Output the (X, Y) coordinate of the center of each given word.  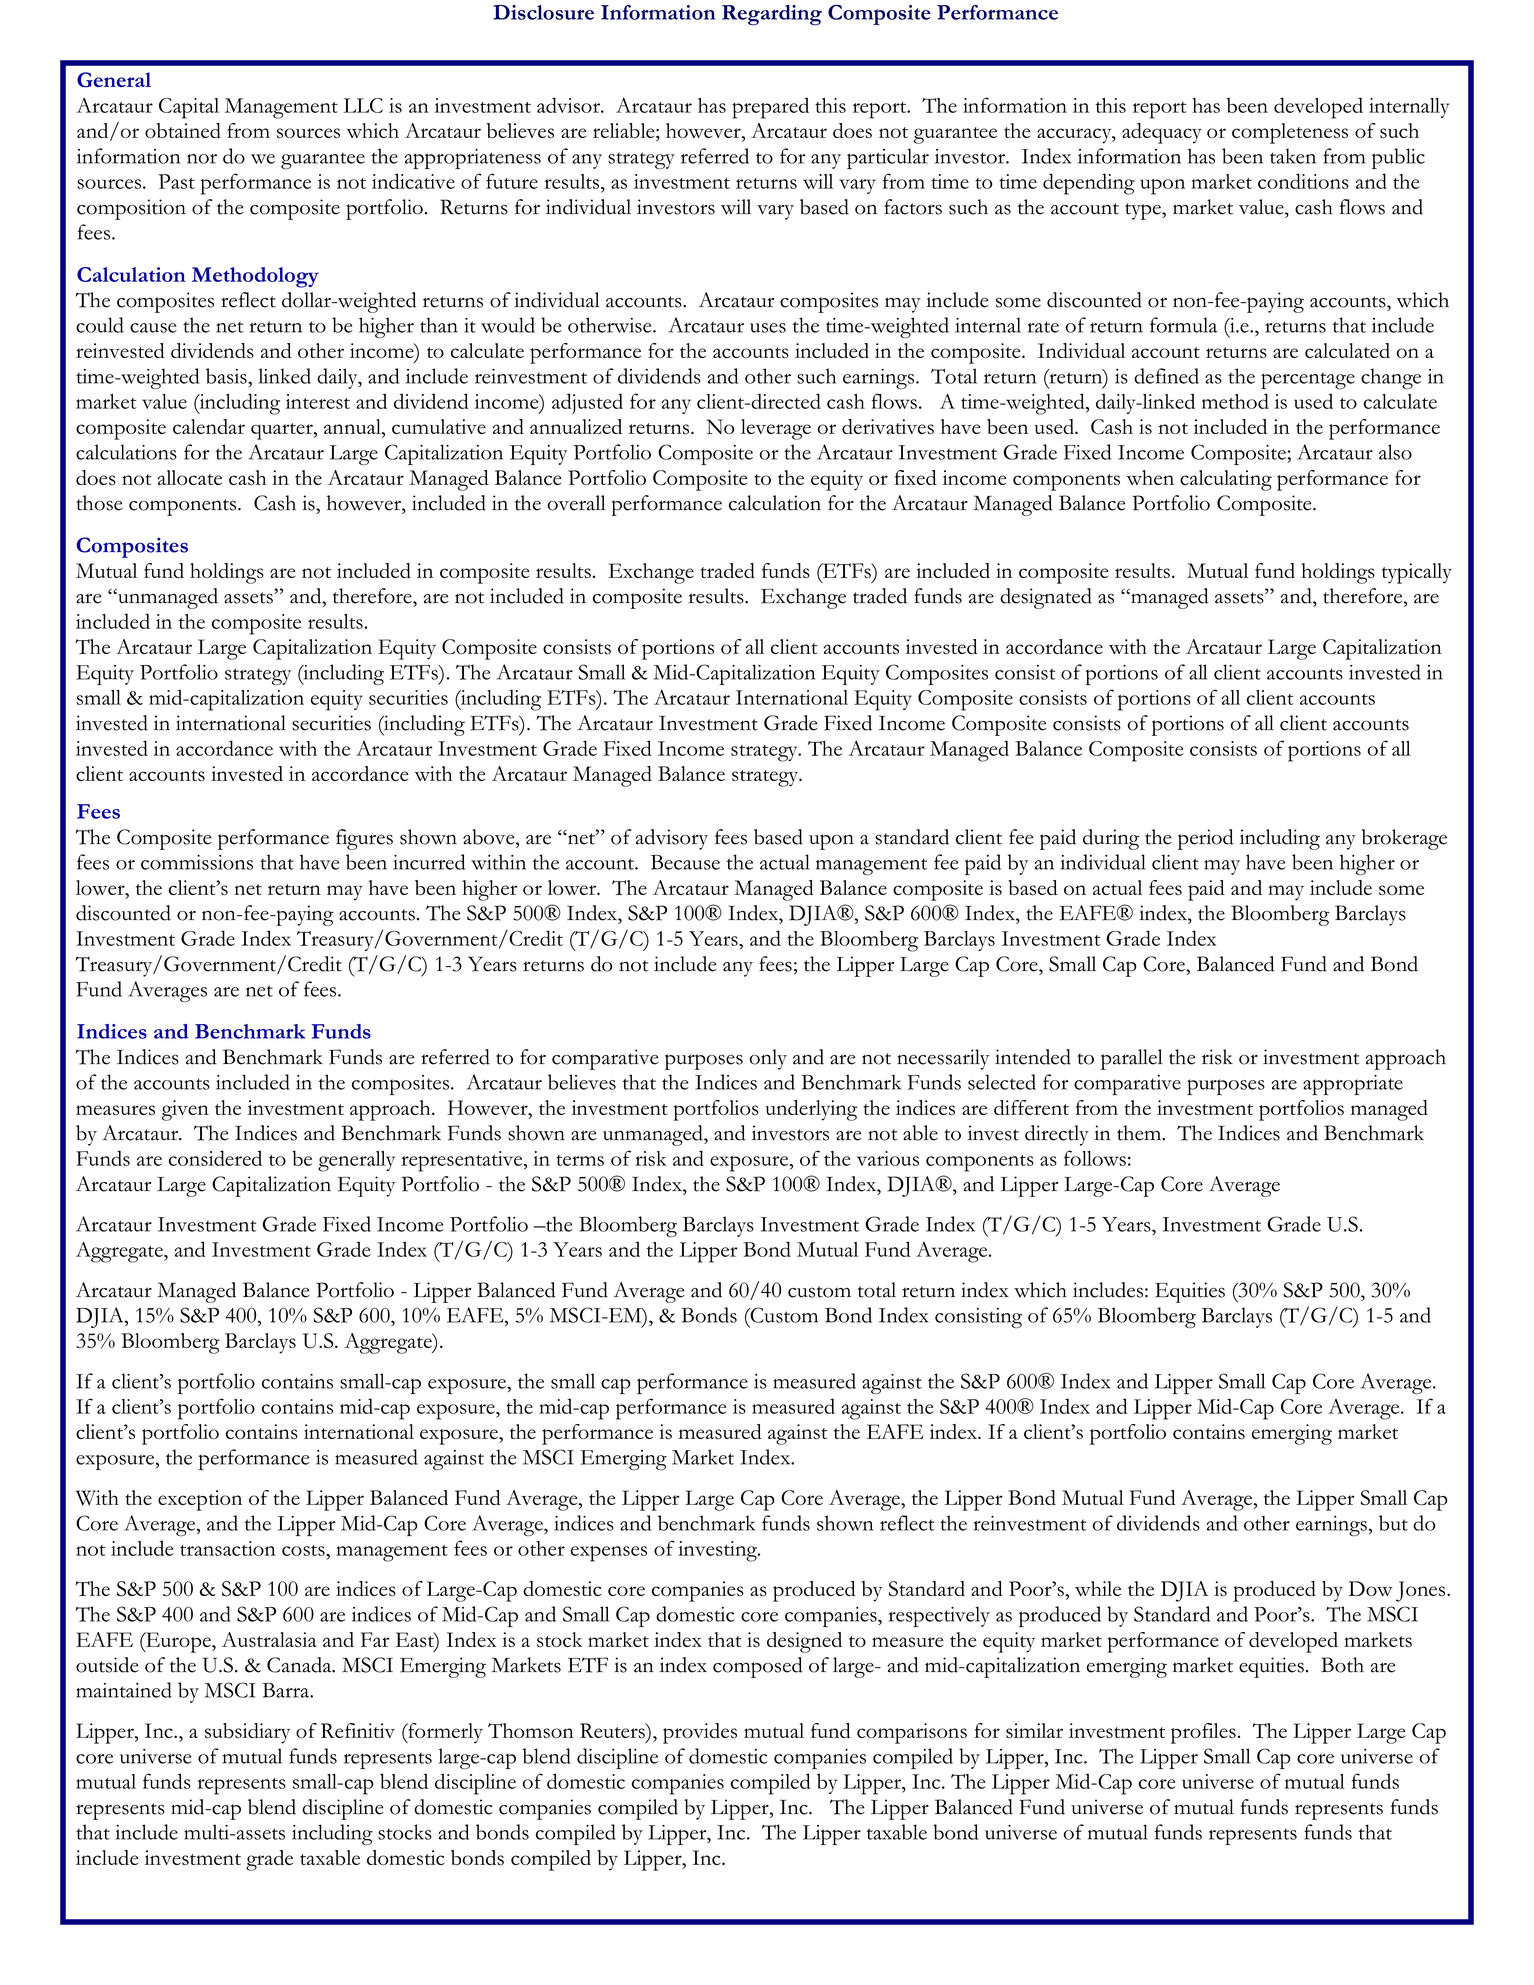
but (1393, 1523)
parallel (1132, 1059)
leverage (776, 429)
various (888, 1158)
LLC (363, 105)
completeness (1290, 133)
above (490, 837)
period (1206, 839)
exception (200, 1500)
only (768, 1059)
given (185, 1110)
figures (364, 839)
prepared (770, 108)
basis (227, 376)
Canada (300, 1665)
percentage (1308, 380)
